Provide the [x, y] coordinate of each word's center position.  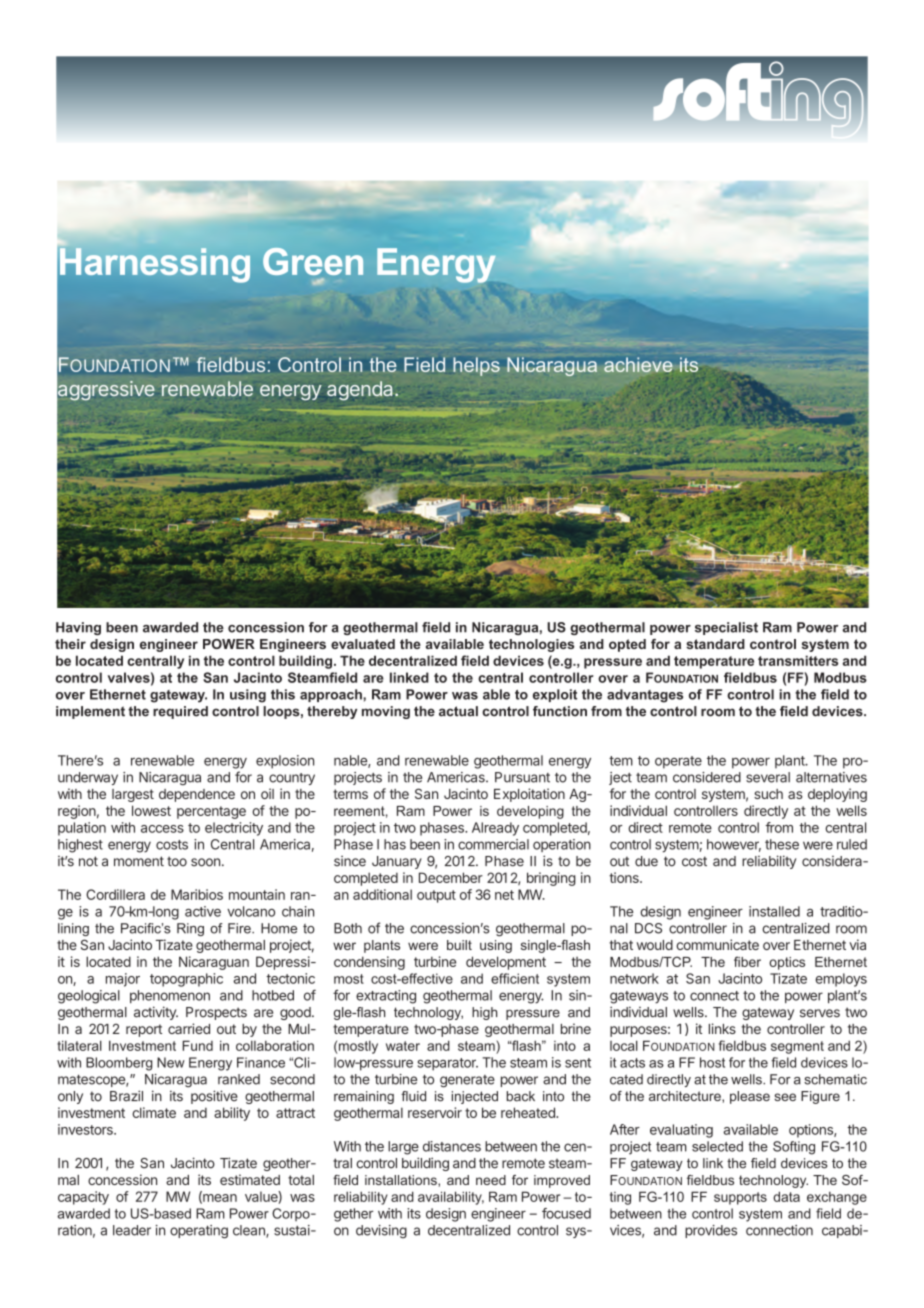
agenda [361, 390]
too [177, 861]
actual [458, 711]
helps [476, 366]
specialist [726, 628]
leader [132, 1230]
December [451, 877]
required [180, 712]
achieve [638, 365]
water [403, 1046]
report [144, 1030]
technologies [531, 645]
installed [774, 911]
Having [78, 628]
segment [797, 1047]
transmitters [798, 660]
